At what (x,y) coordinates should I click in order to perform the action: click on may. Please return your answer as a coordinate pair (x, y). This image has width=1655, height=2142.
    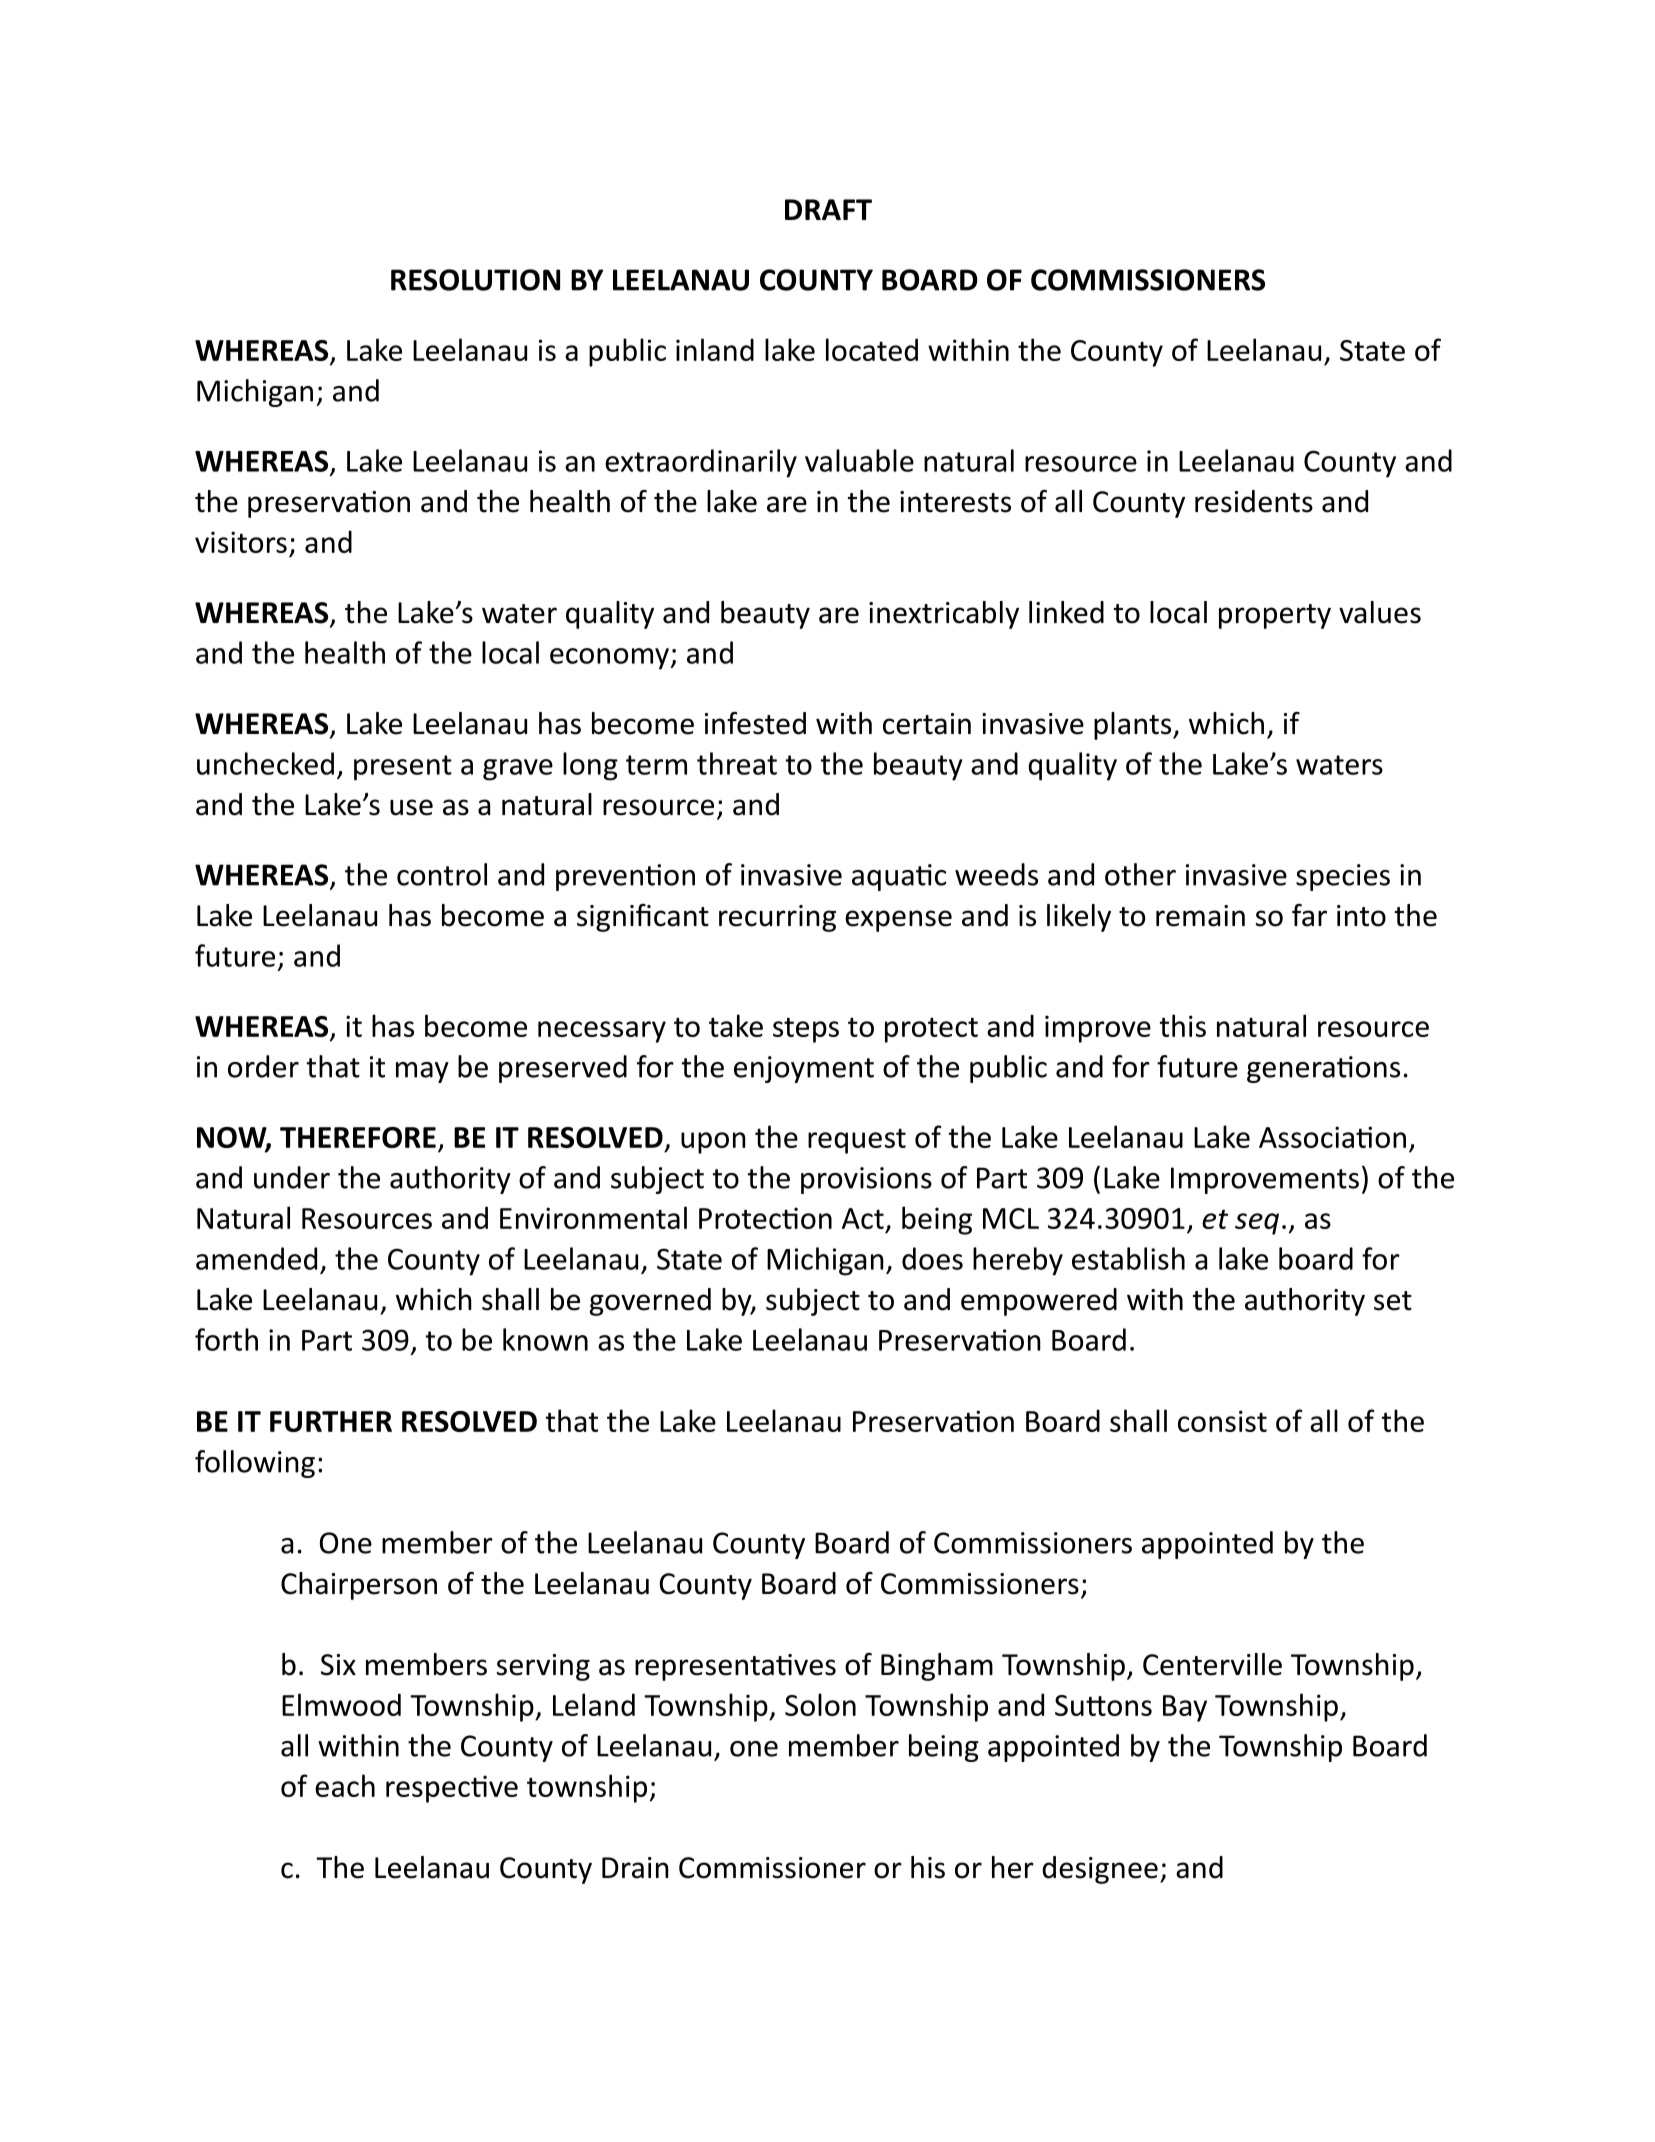
    Looking at the image, I should click on (422, 1072).
